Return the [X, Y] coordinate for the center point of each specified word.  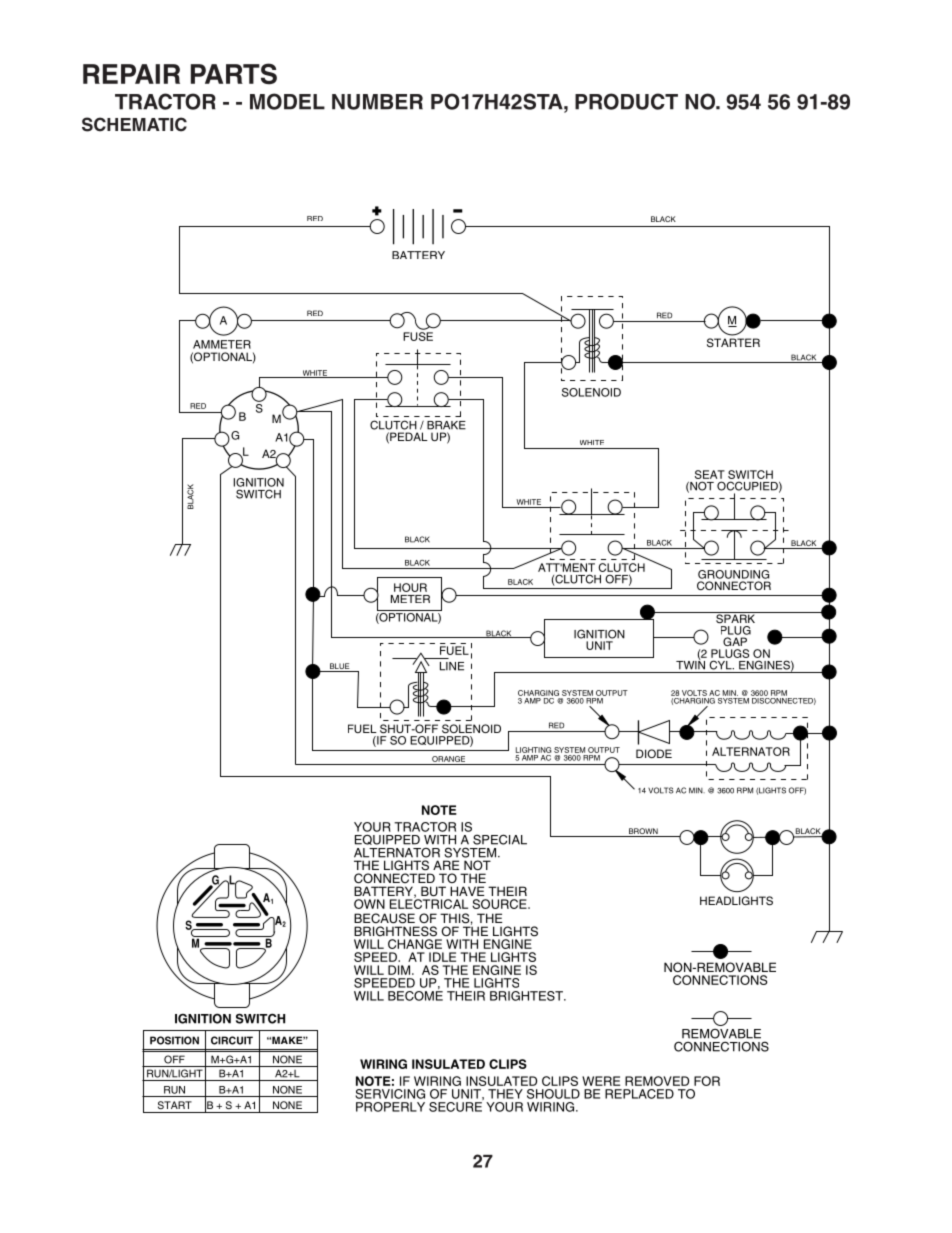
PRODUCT [626, 101]
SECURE [456, 1105]
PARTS [234, 74]
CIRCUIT [232, 1040]
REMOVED [657, 1081]
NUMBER [377, 102]
